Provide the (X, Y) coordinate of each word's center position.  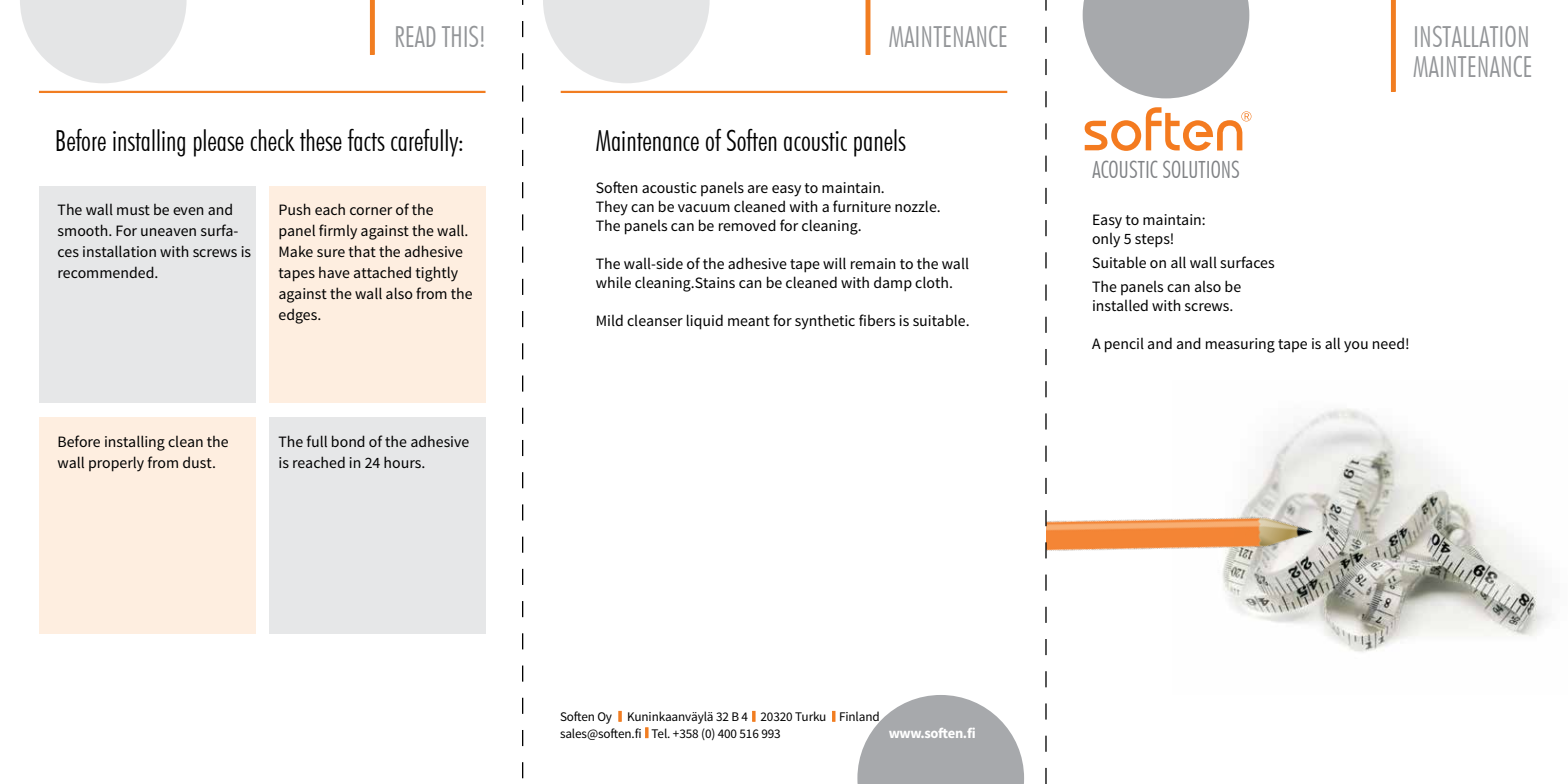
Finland (860, 717)
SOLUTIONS (1201, 169)
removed (747, 225)
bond (348, 441)
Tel (660, 733)
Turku (810, 716)
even (188, 211)
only (1106, 240)
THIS (460, 36)
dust (198, 462)
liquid (705, 322)
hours (403, 462)
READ (415, 36)
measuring (1240, 345)
